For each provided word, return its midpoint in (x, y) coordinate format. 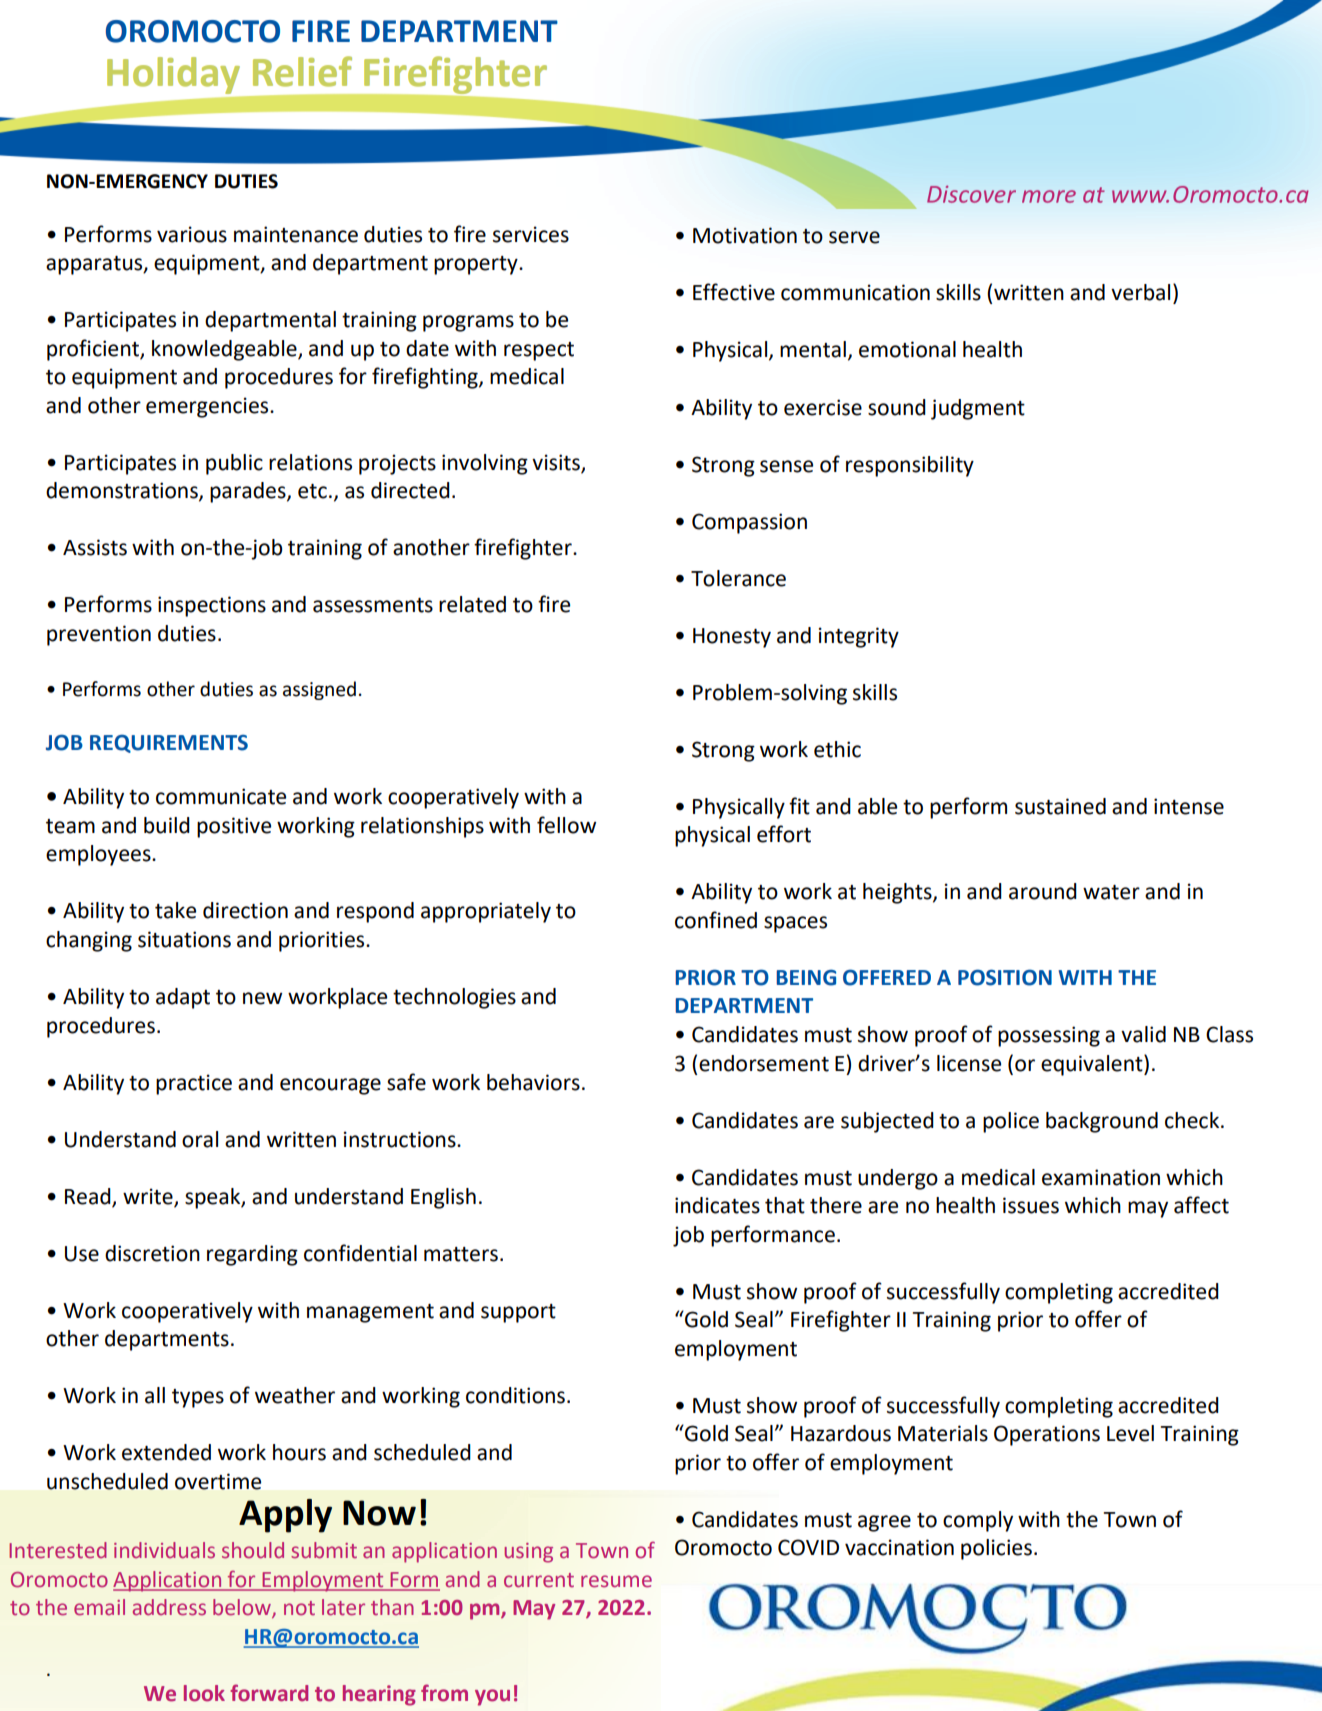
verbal (1140, 292)
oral (200, 1139)
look (204, 1693)
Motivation (745, 235)
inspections (212, 606)
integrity (859, 637)
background (1102, 1122)
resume (616, 1581)
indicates (717, 1205)
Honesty (732, 638)
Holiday (173, 75)
